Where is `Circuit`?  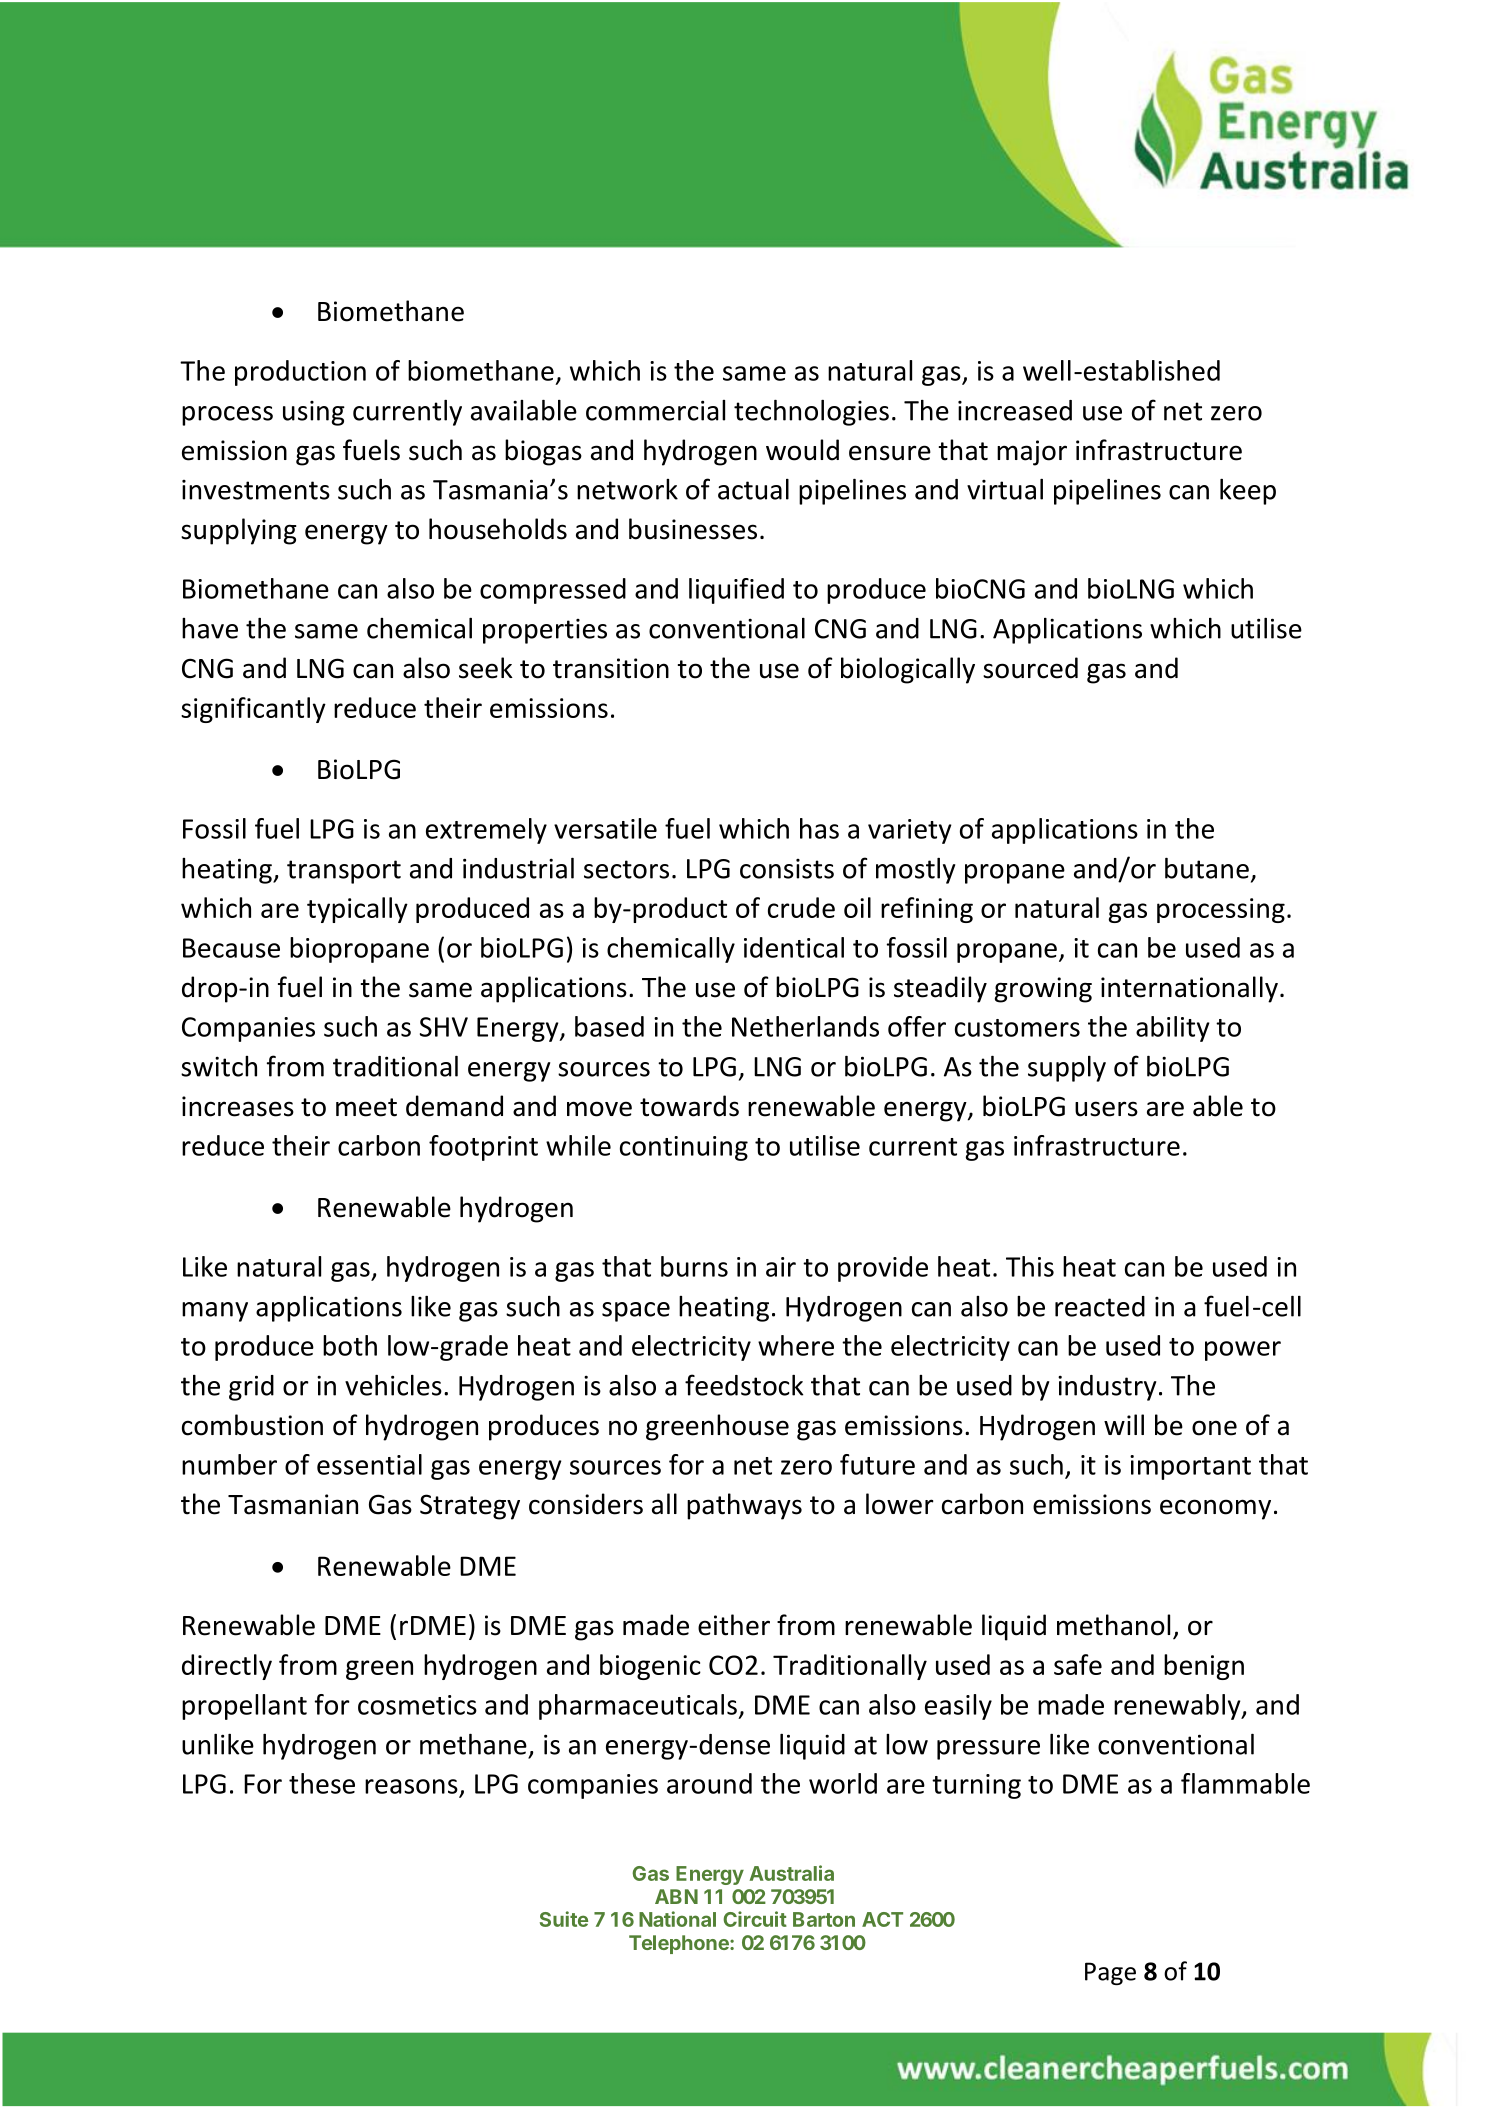
Circuit is located at coordinates (755, 1919).
